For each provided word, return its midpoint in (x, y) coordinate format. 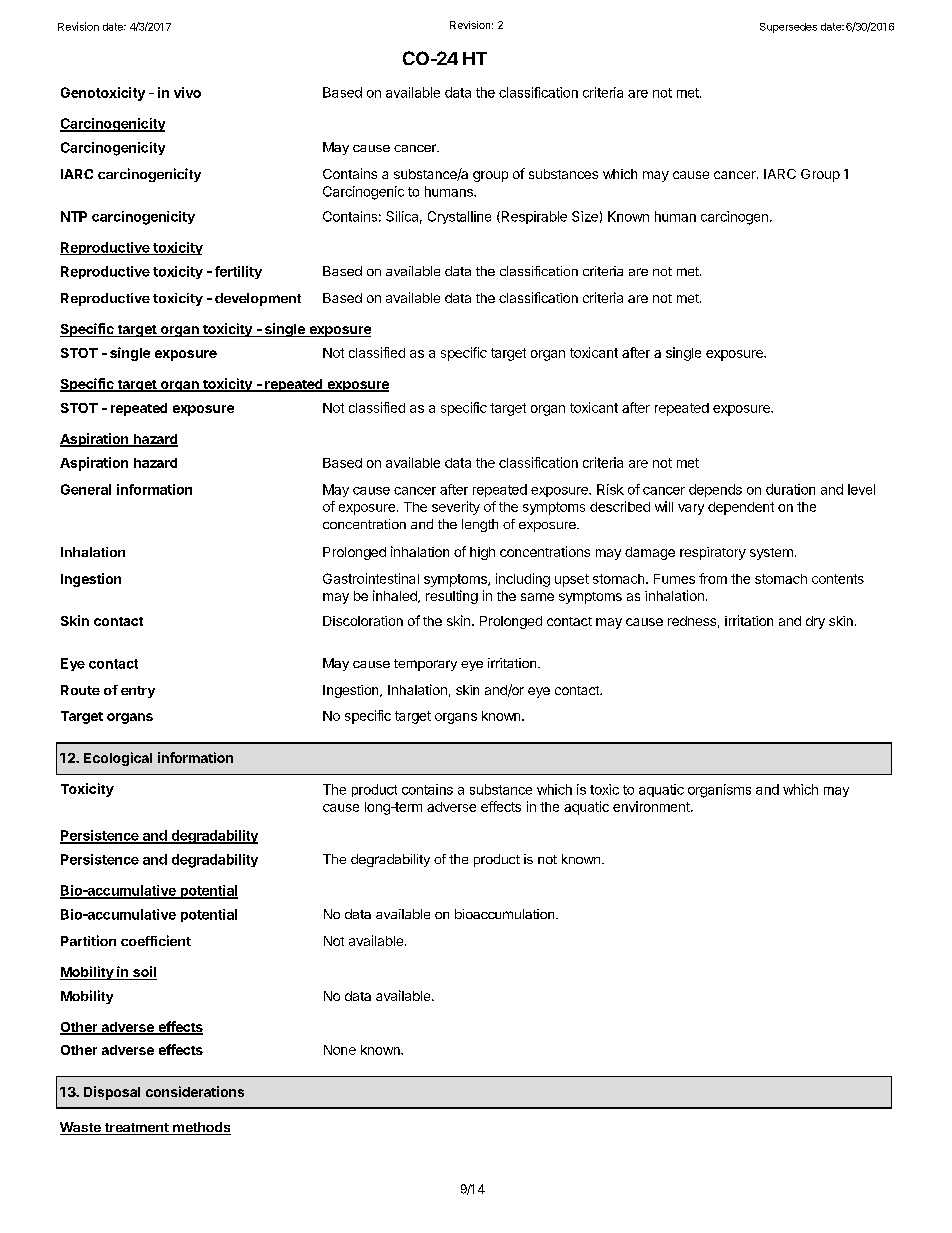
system (771, 554)
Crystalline (459, 217)
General (86, 489)
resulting (452, 597)
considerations (195, 1091)
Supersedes (788, 28)
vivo (187, 92)
